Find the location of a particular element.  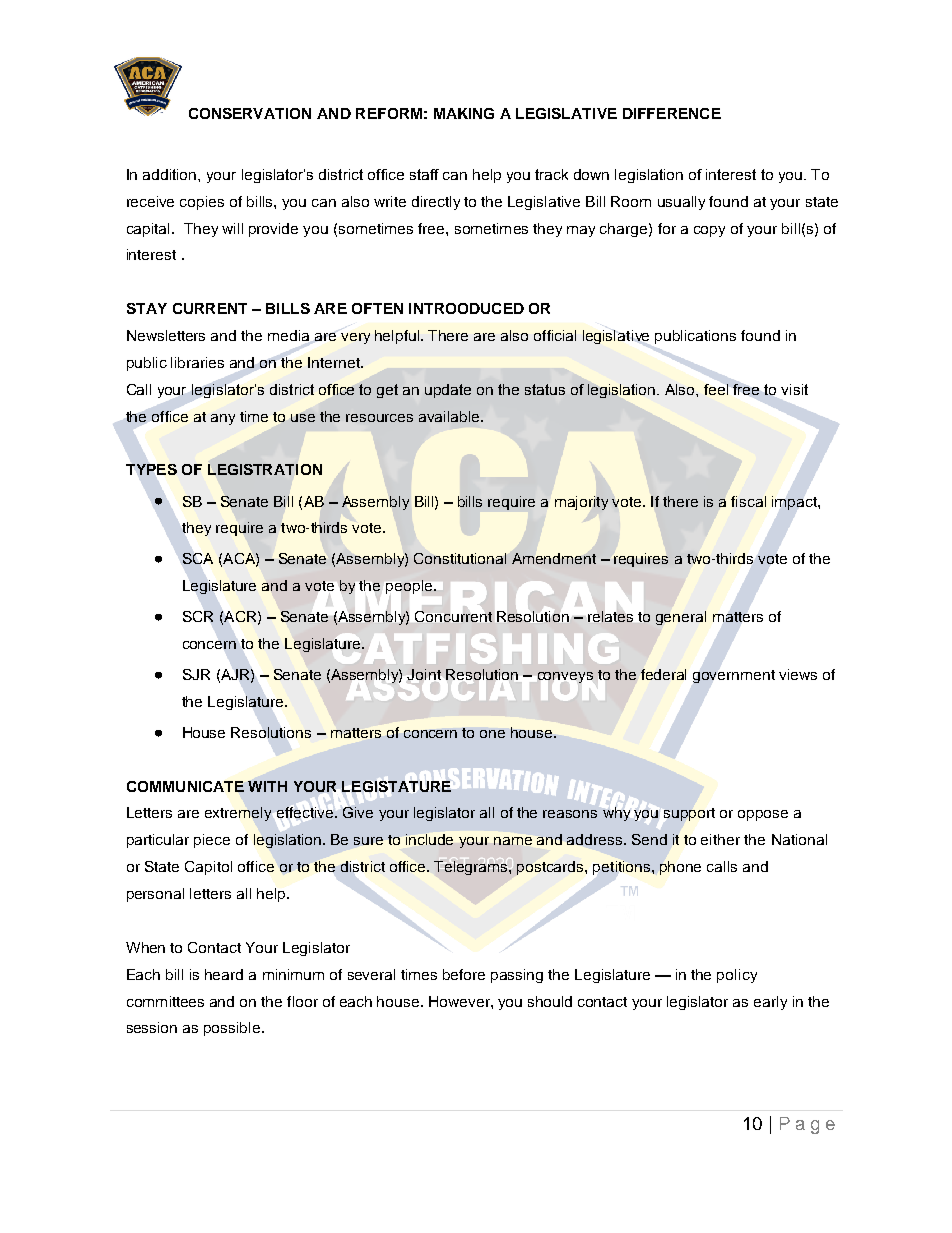

However is located at coordinates (460, 1001).
